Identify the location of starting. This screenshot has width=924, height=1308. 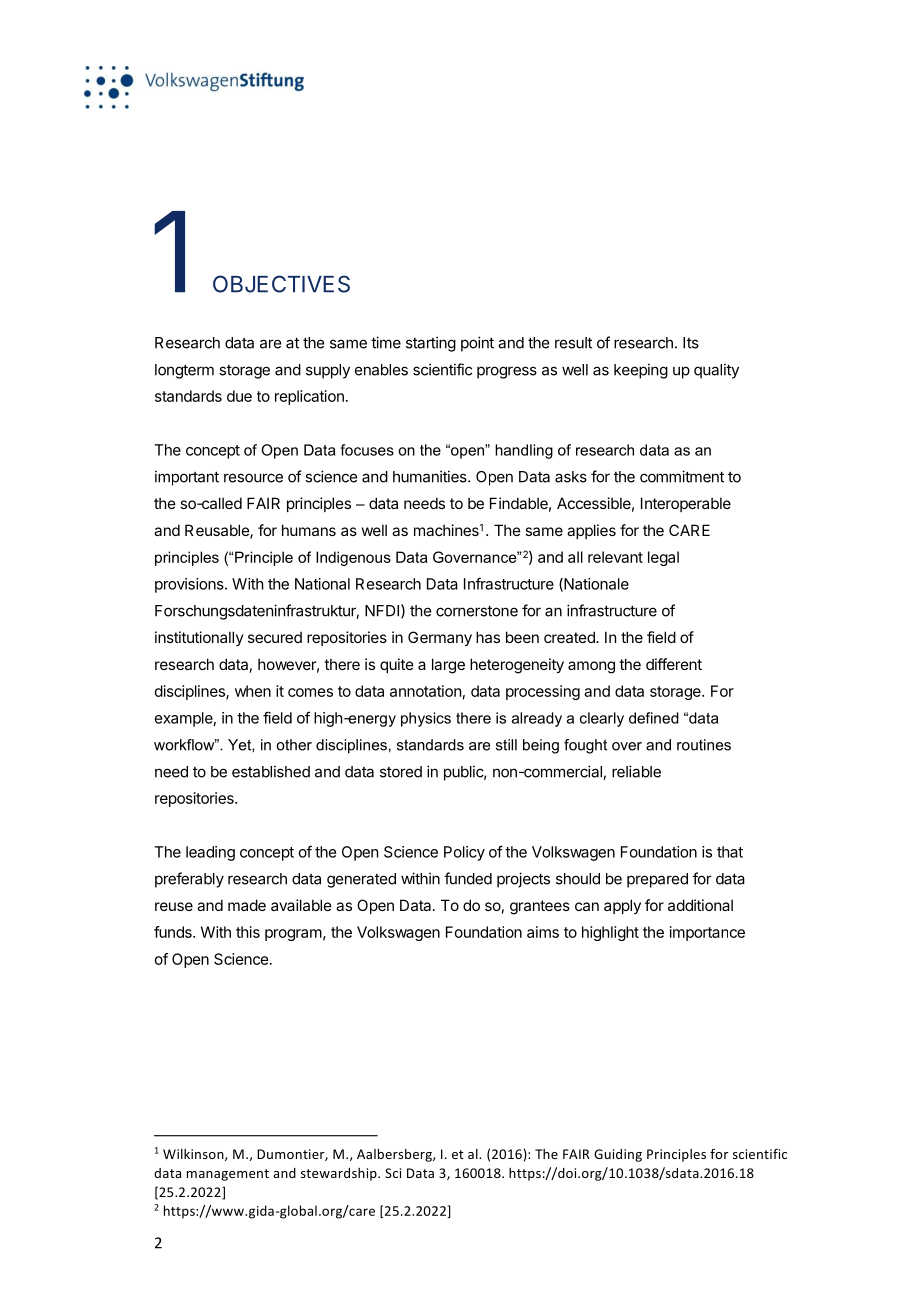
(431, 344).
